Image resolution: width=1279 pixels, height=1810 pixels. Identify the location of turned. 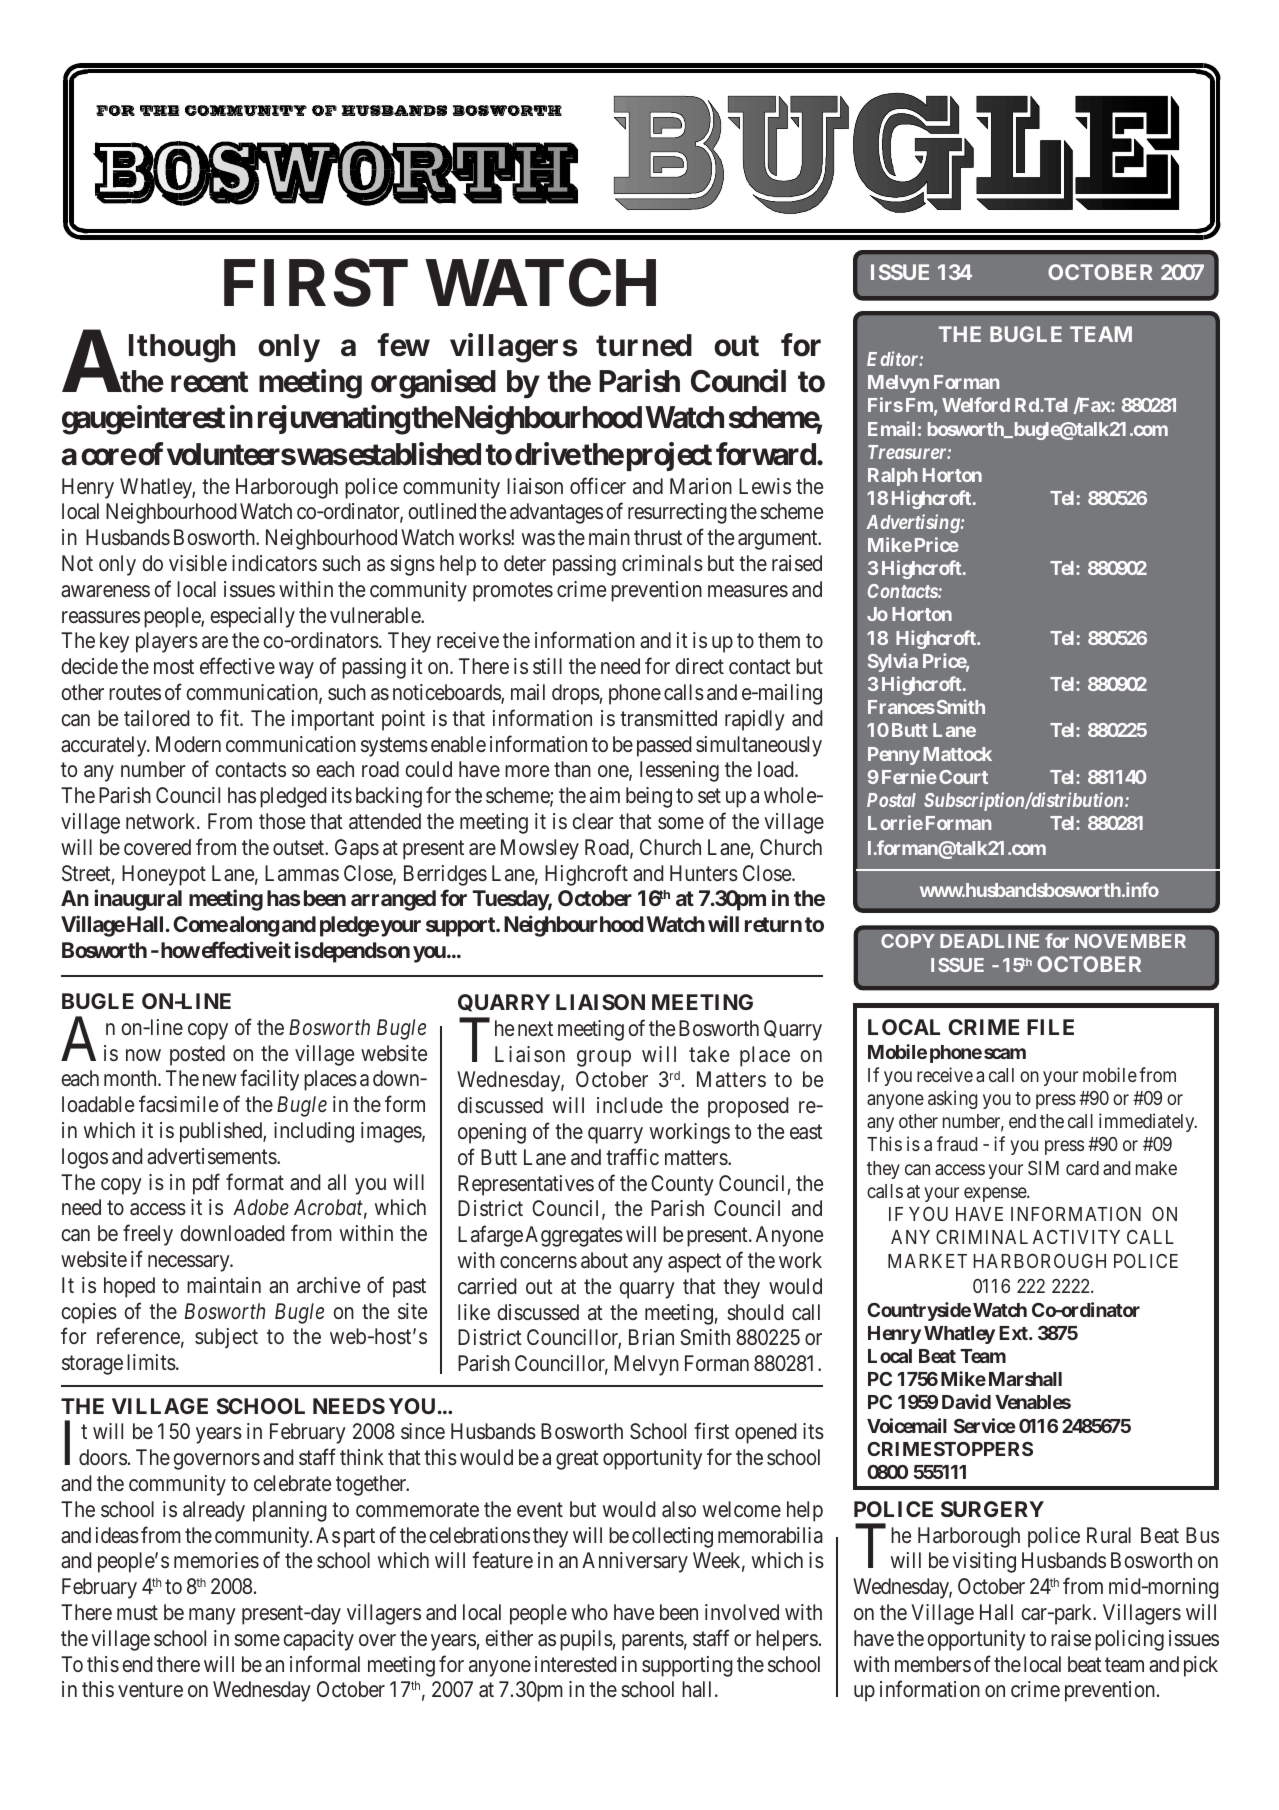
(644, 345).
